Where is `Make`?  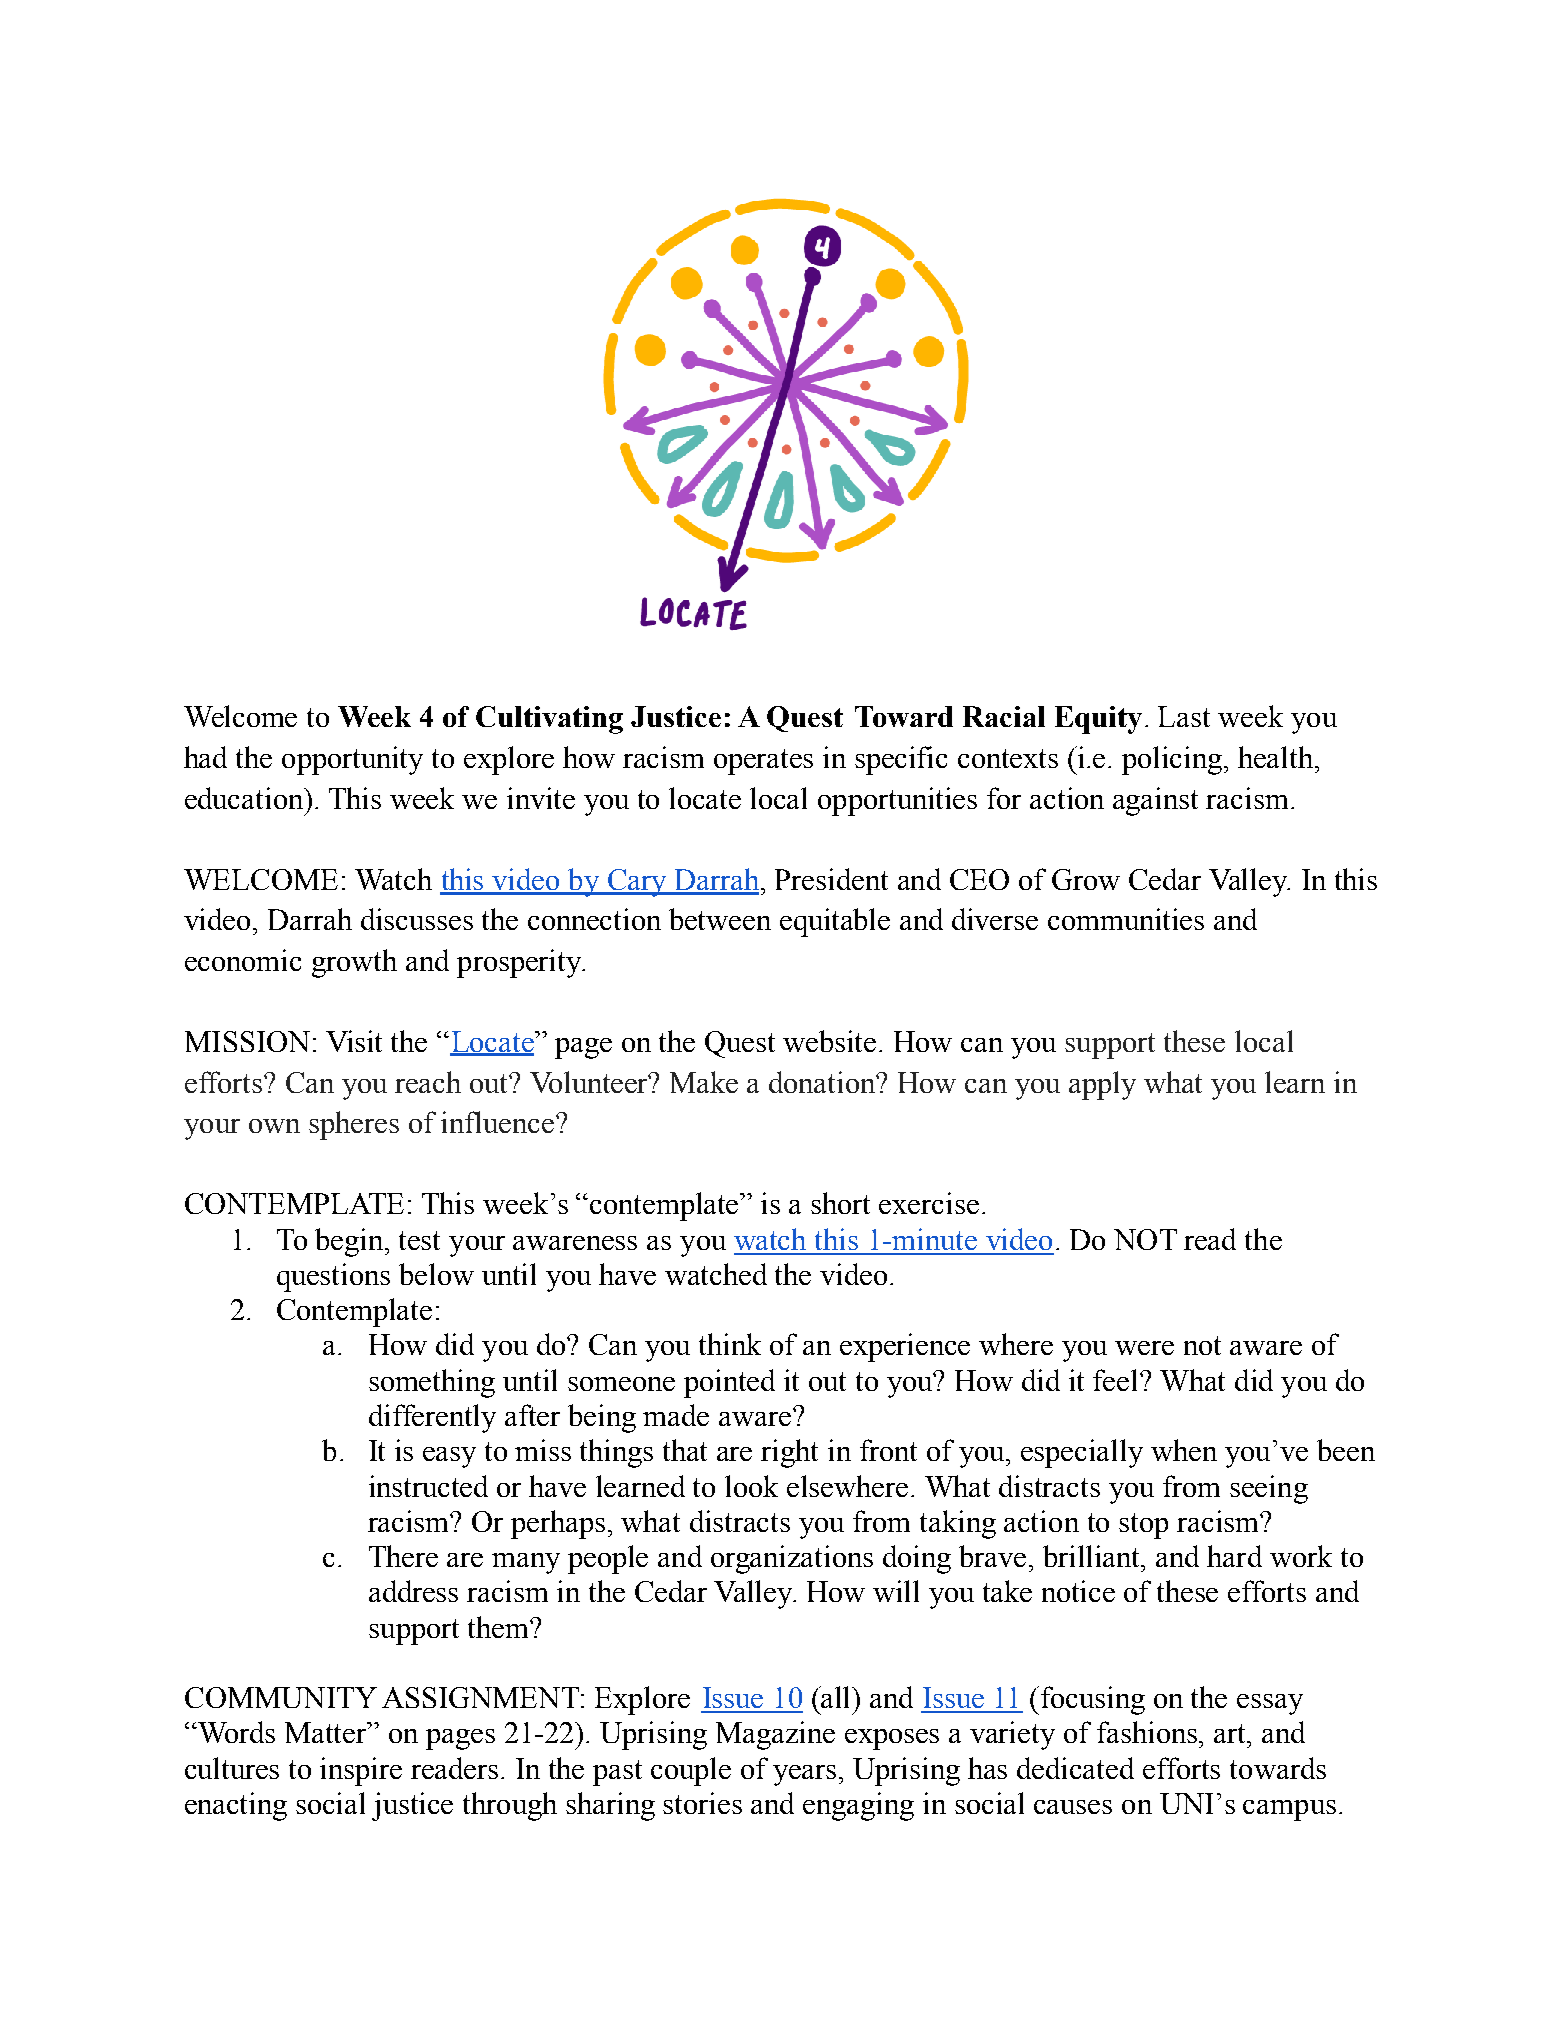 Make is located at coordinates (704, 1082).
